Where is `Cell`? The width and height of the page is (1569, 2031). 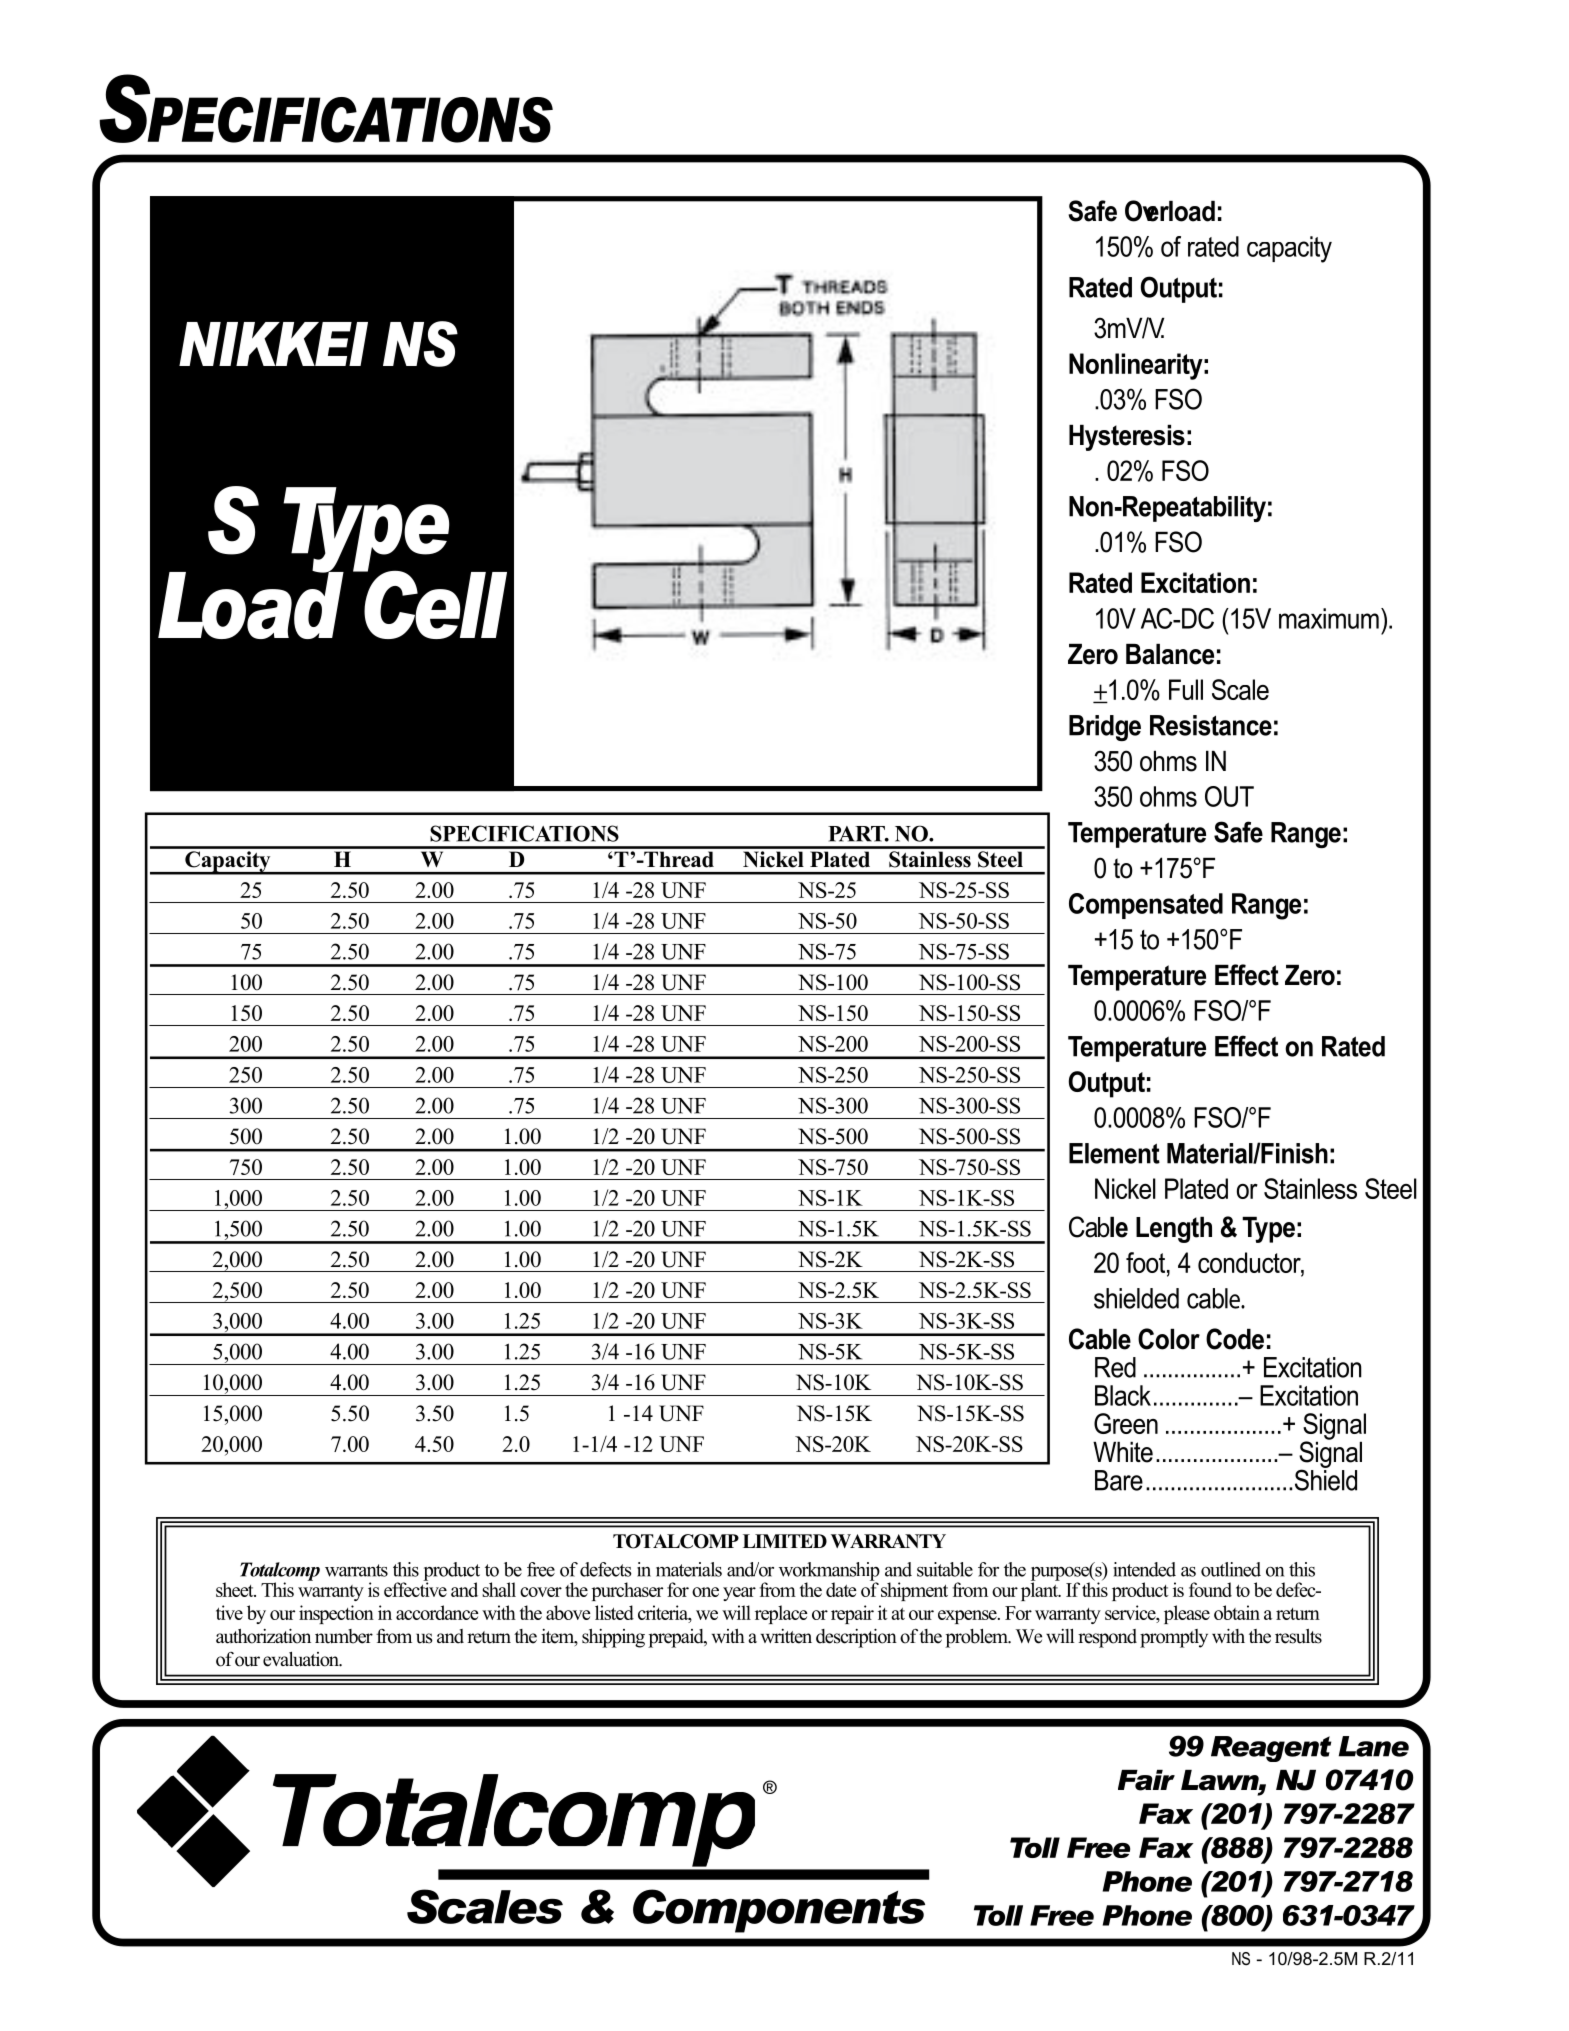
Cell is located at coordinates (434, 603).
